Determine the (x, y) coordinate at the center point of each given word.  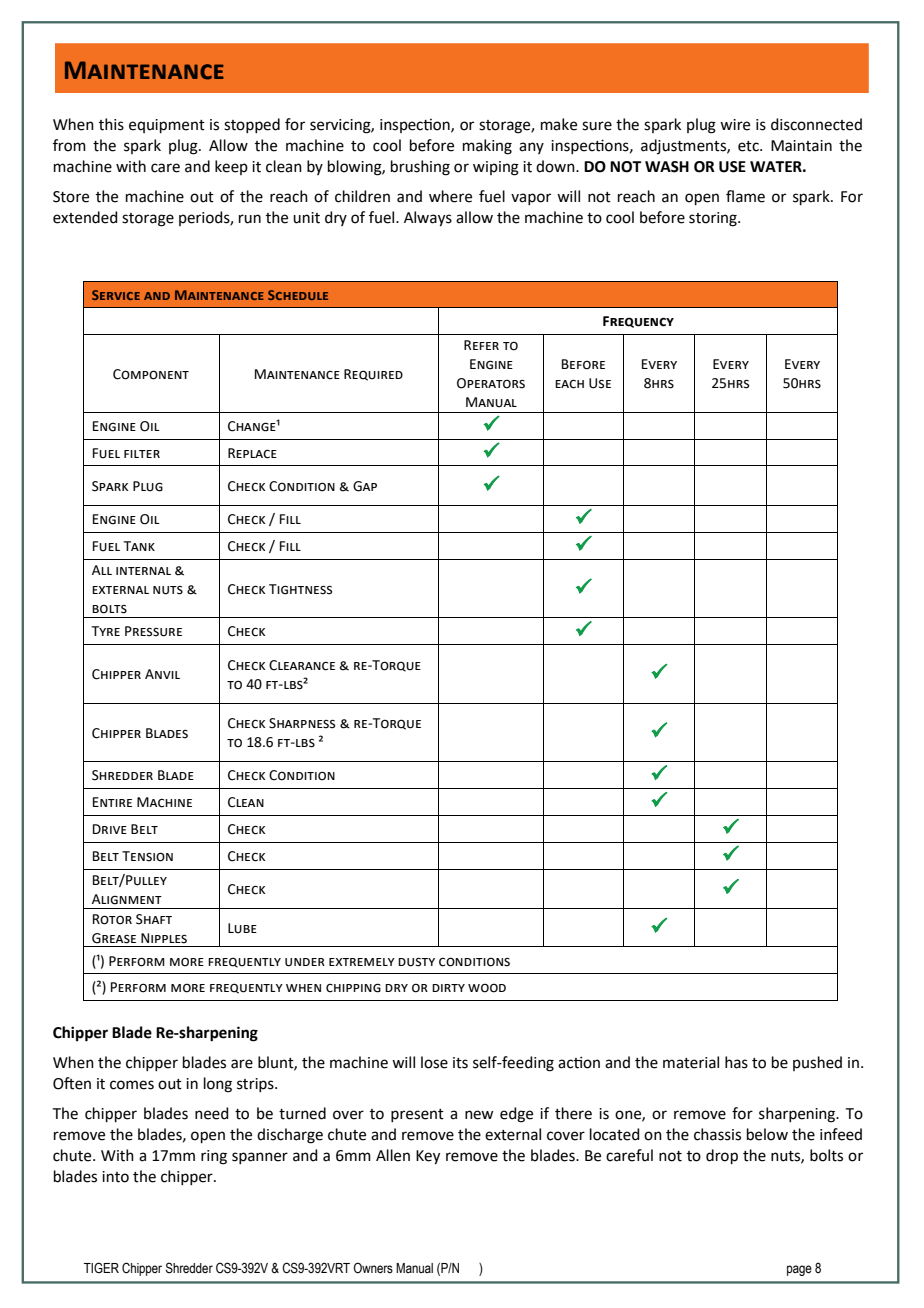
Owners (373, 1268)
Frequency (638, 322)
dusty (416, 962)
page (799, 1270)
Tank (139, 546)
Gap (365, 486)
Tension (147, 856)
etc (749, 146)
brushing (420, 168)
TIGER (101, 1267)
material (691, 1062)
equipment (167, 126)
